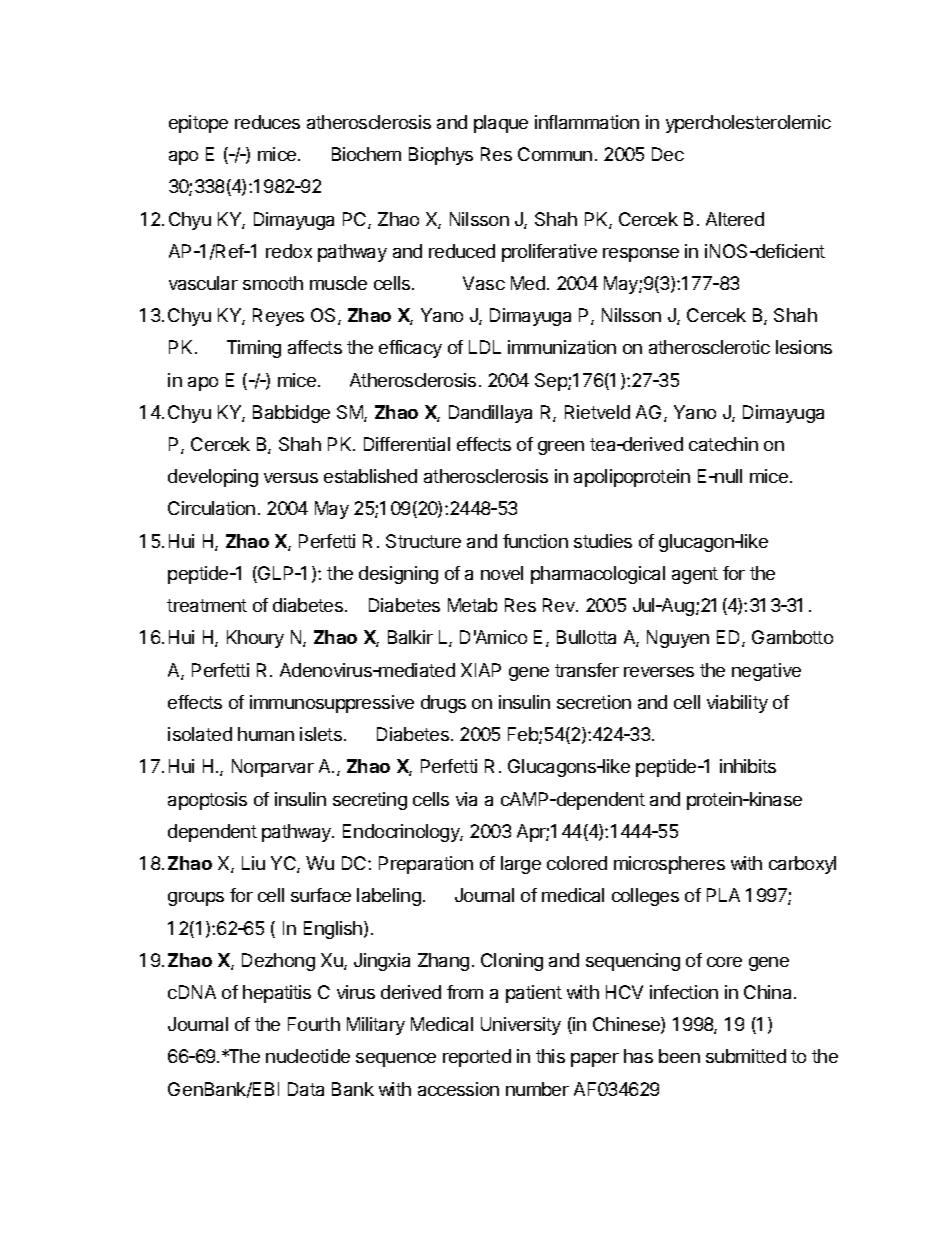 This image has width=952, height=1233. I want to click on plaque, so click(501, 124).
